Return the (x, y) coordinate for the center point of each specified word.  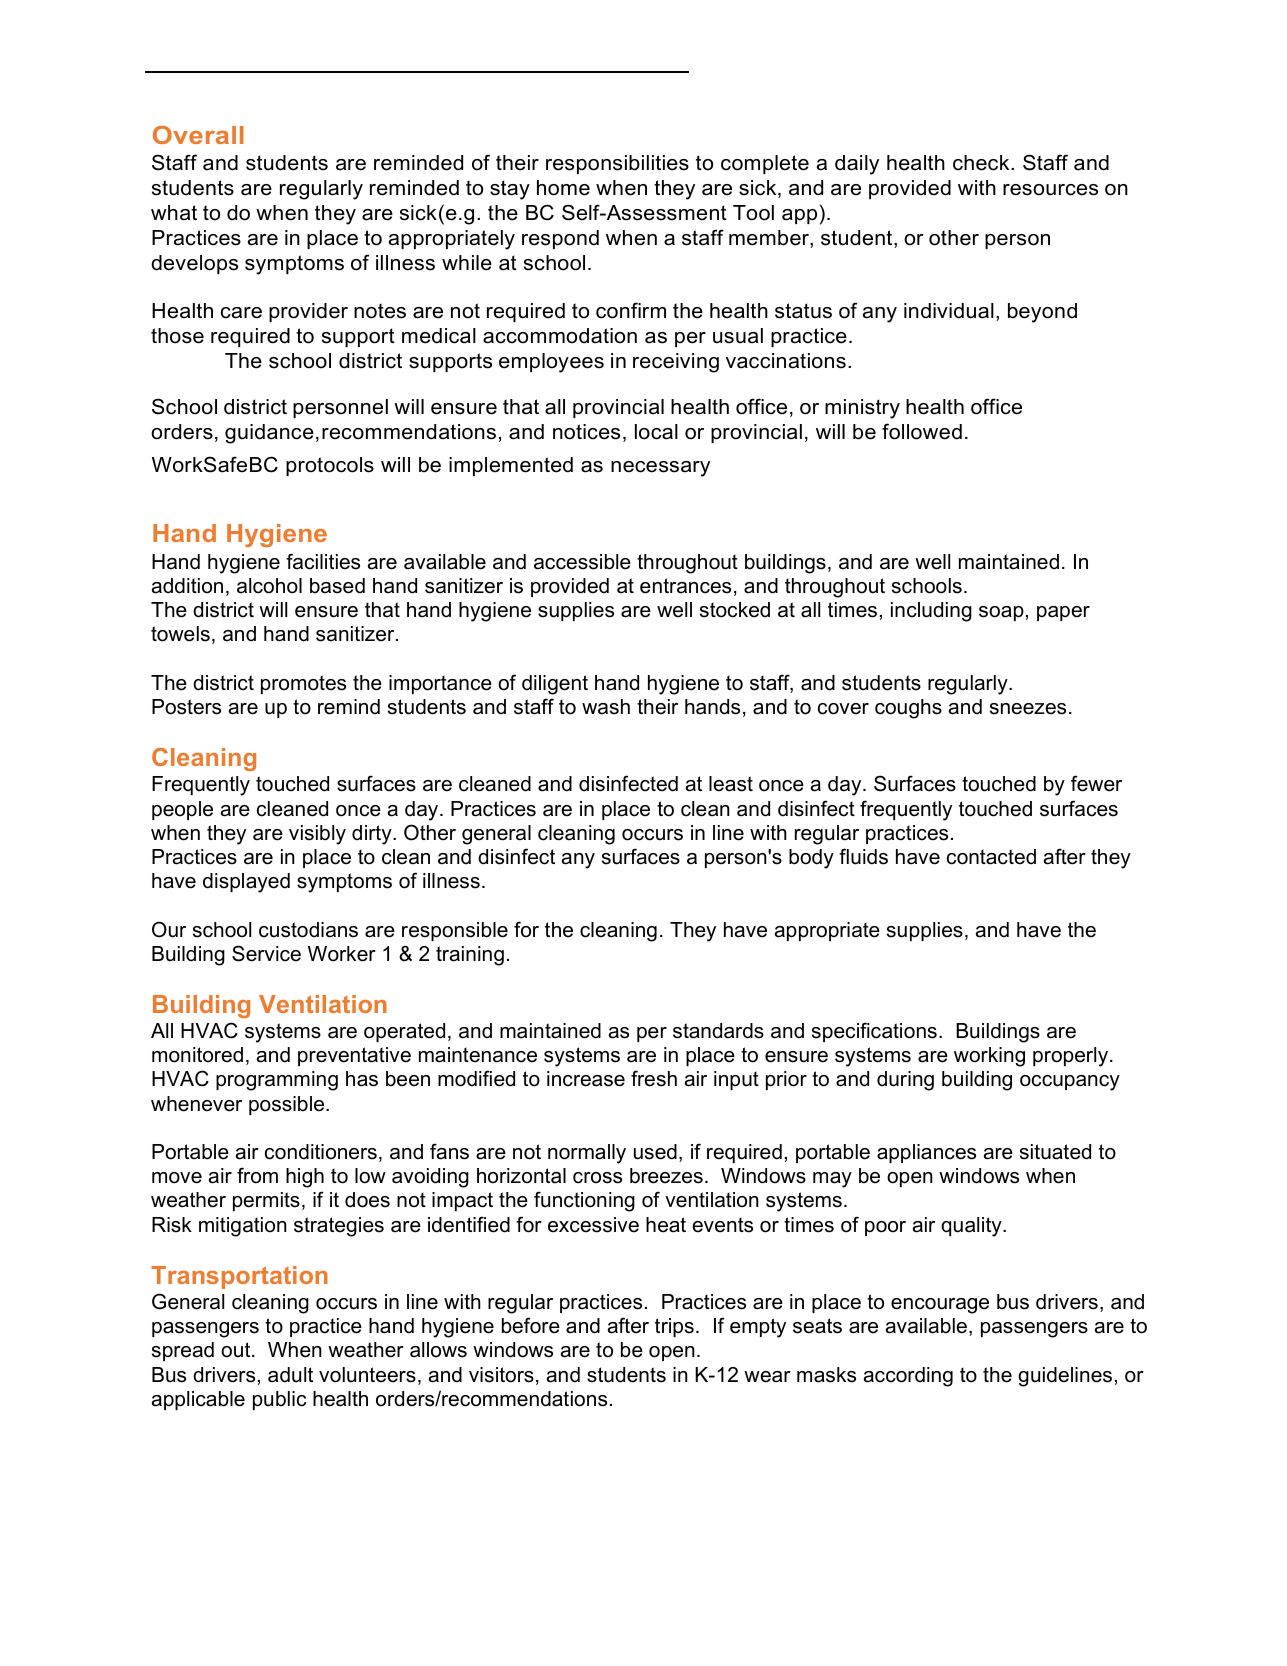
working (989, 1057)
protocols (330, 466)
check (982, 163)
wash (606, 707)
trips (674, 1327)
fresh (654, 1078)
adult (290, 1375)
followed (922, 431)
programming (277, 1081)
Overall (198, 135)
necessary (660, 469)
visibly (317, 835)
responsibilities (617, 164)
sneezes (1028, 709)
